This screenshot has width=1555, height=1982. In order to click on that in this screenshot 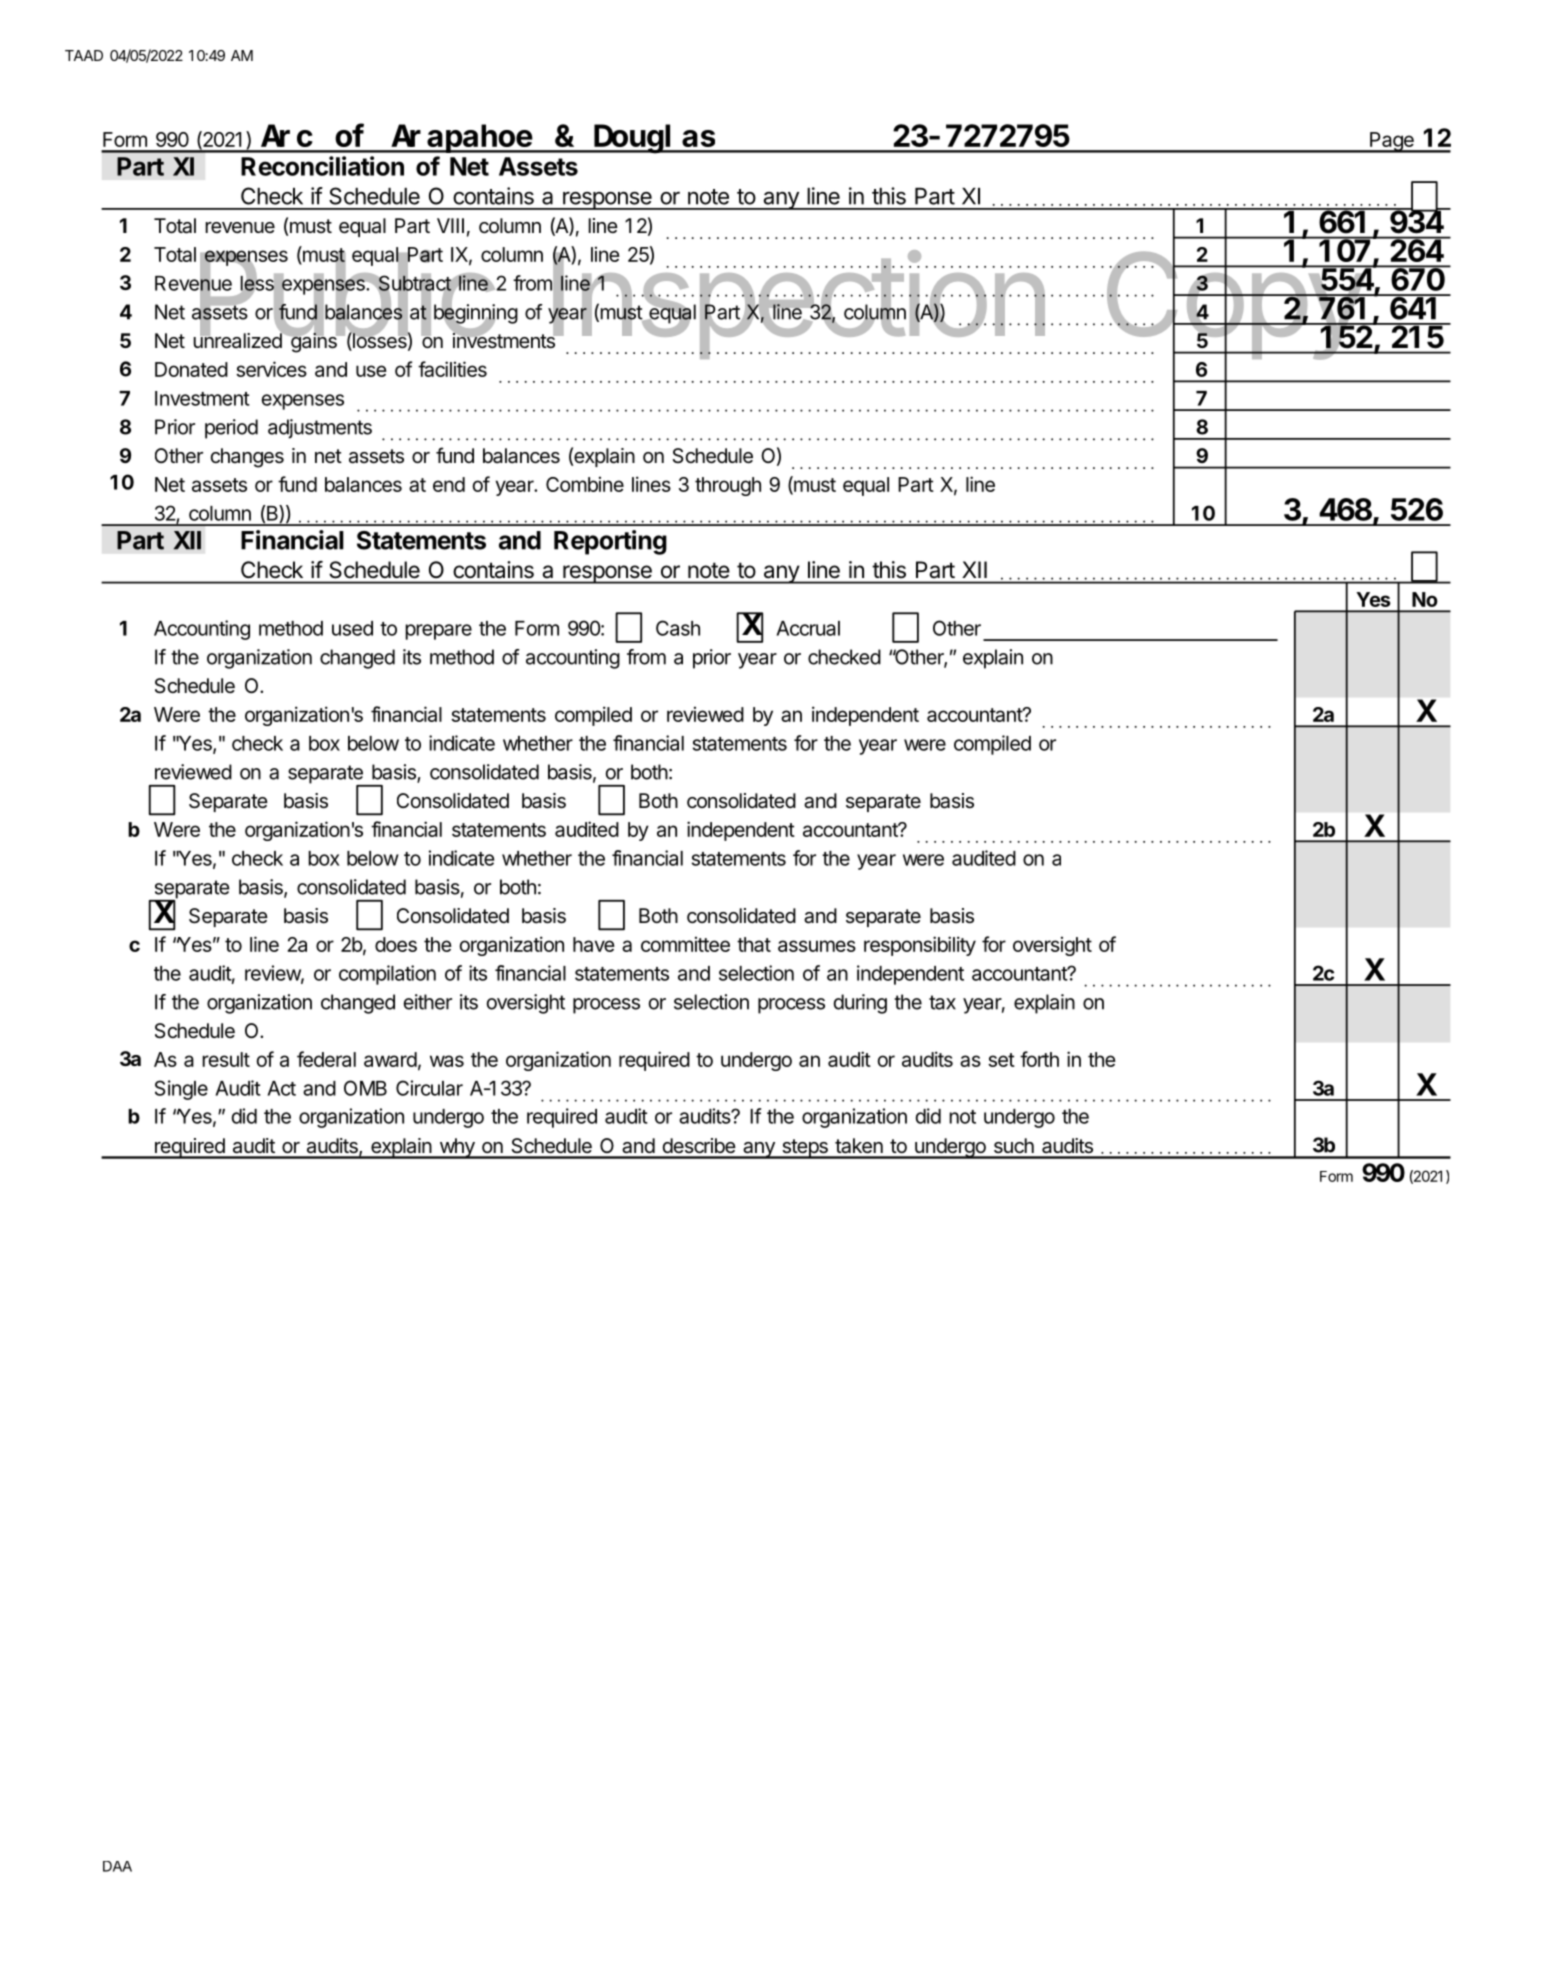, I will do `click(754, 944)`.
